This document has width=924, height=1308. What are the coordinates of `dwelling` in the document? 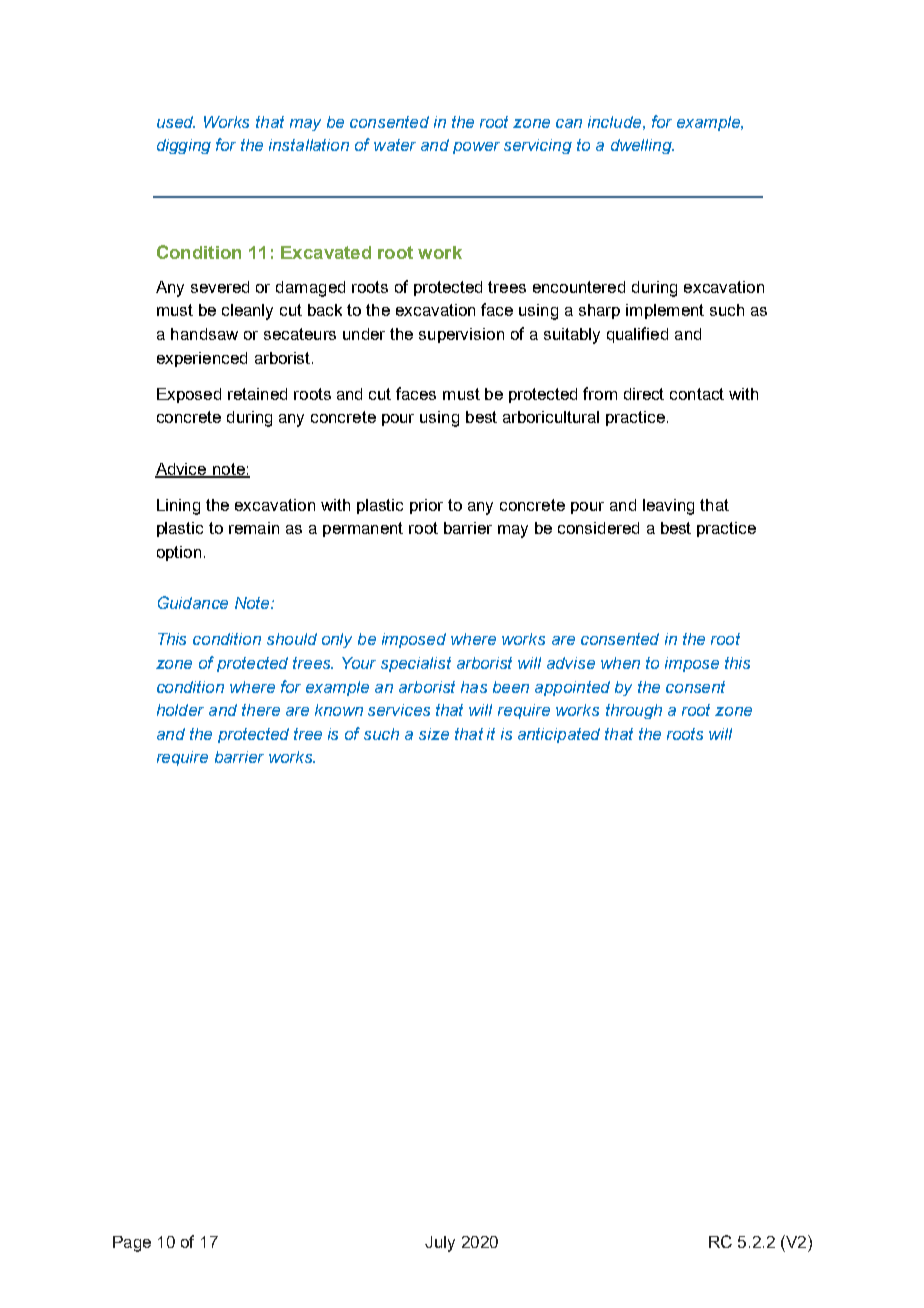 It's located at (642, 146).
